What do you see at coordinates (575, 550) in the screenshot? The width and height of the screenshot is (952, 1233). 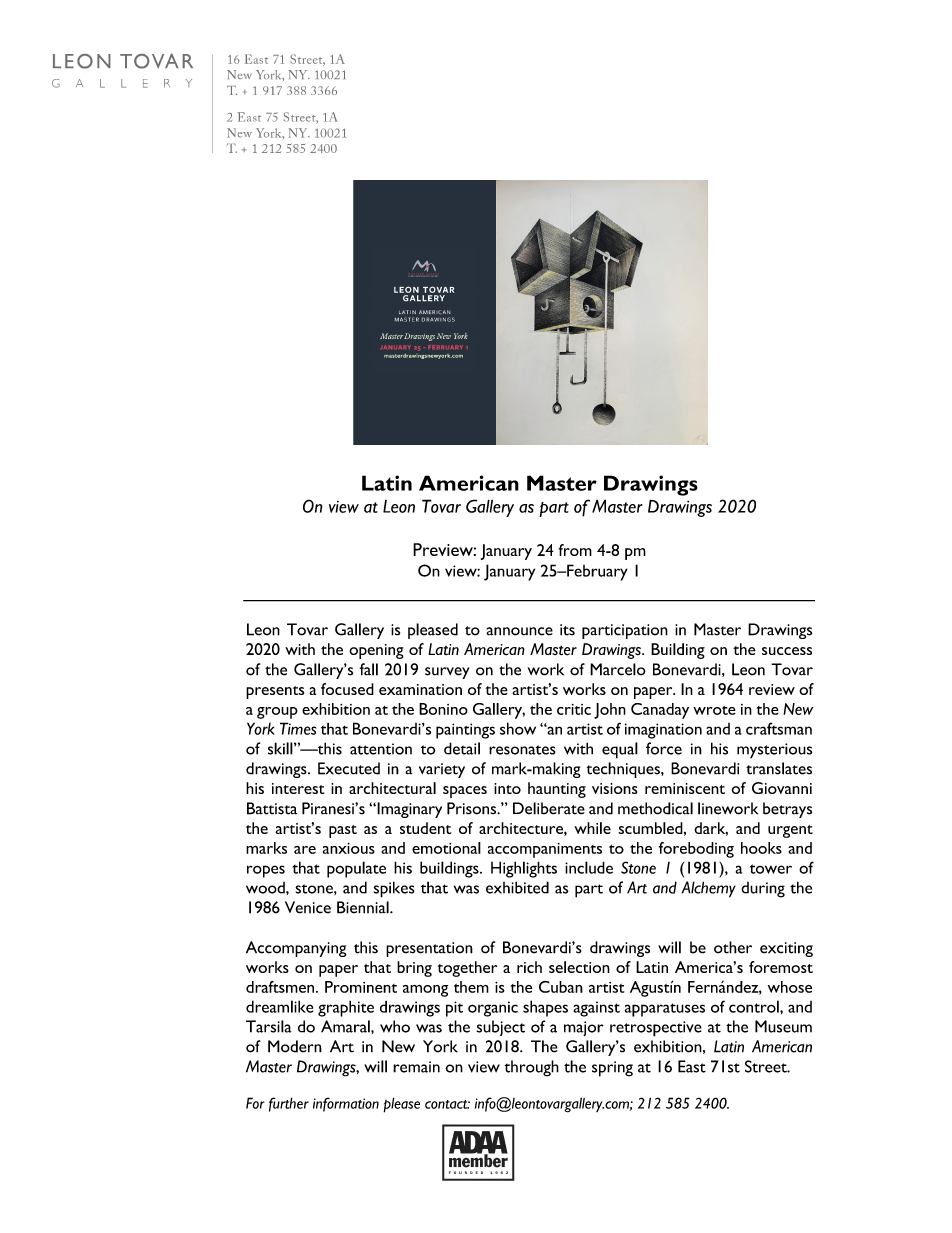 I see `from` at bounding box center [575, 550].
